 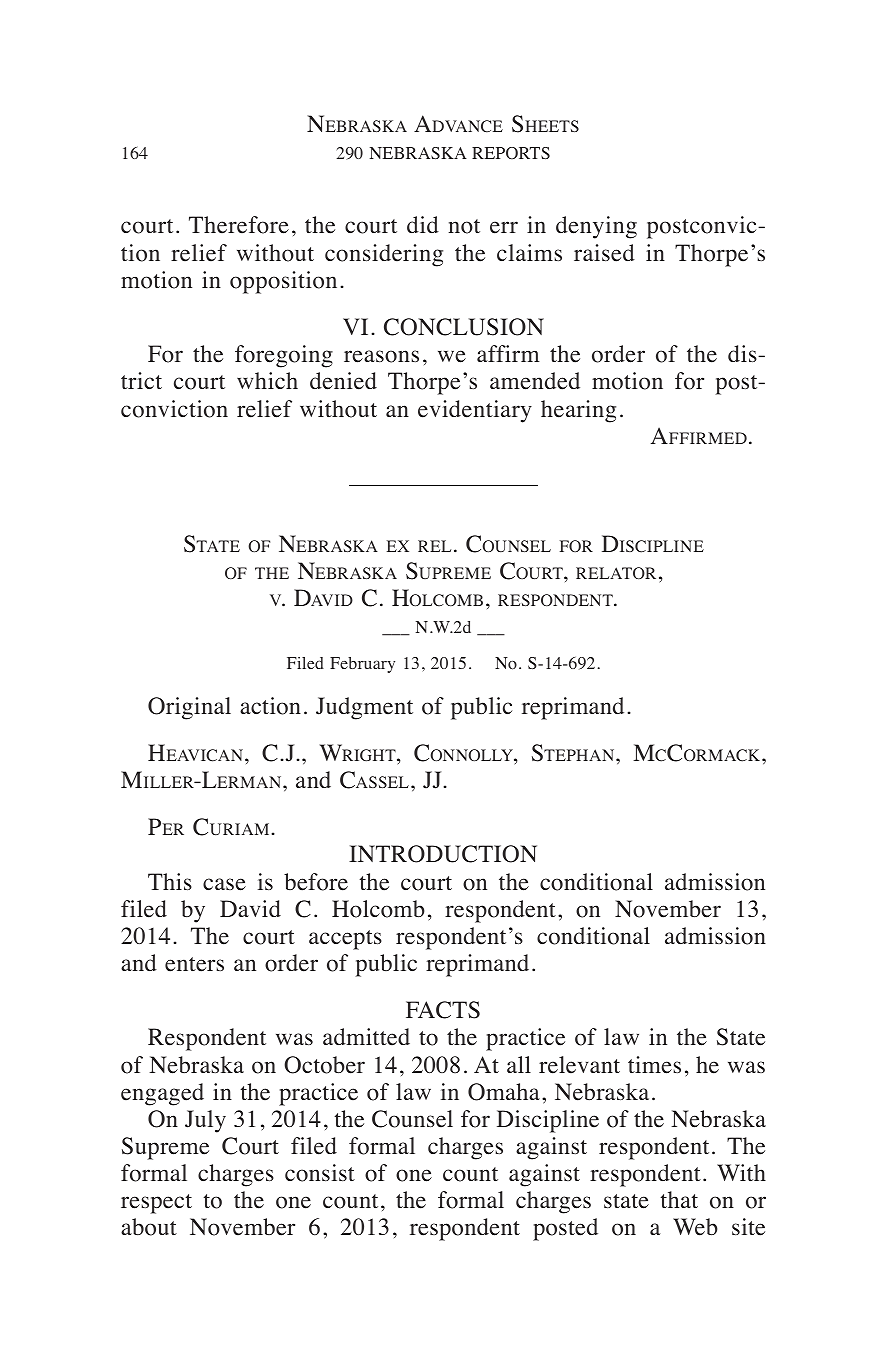 What do you see at coordinates (464, 226) in the screenshot?
I see `not` at bounding box center [464, 226].
